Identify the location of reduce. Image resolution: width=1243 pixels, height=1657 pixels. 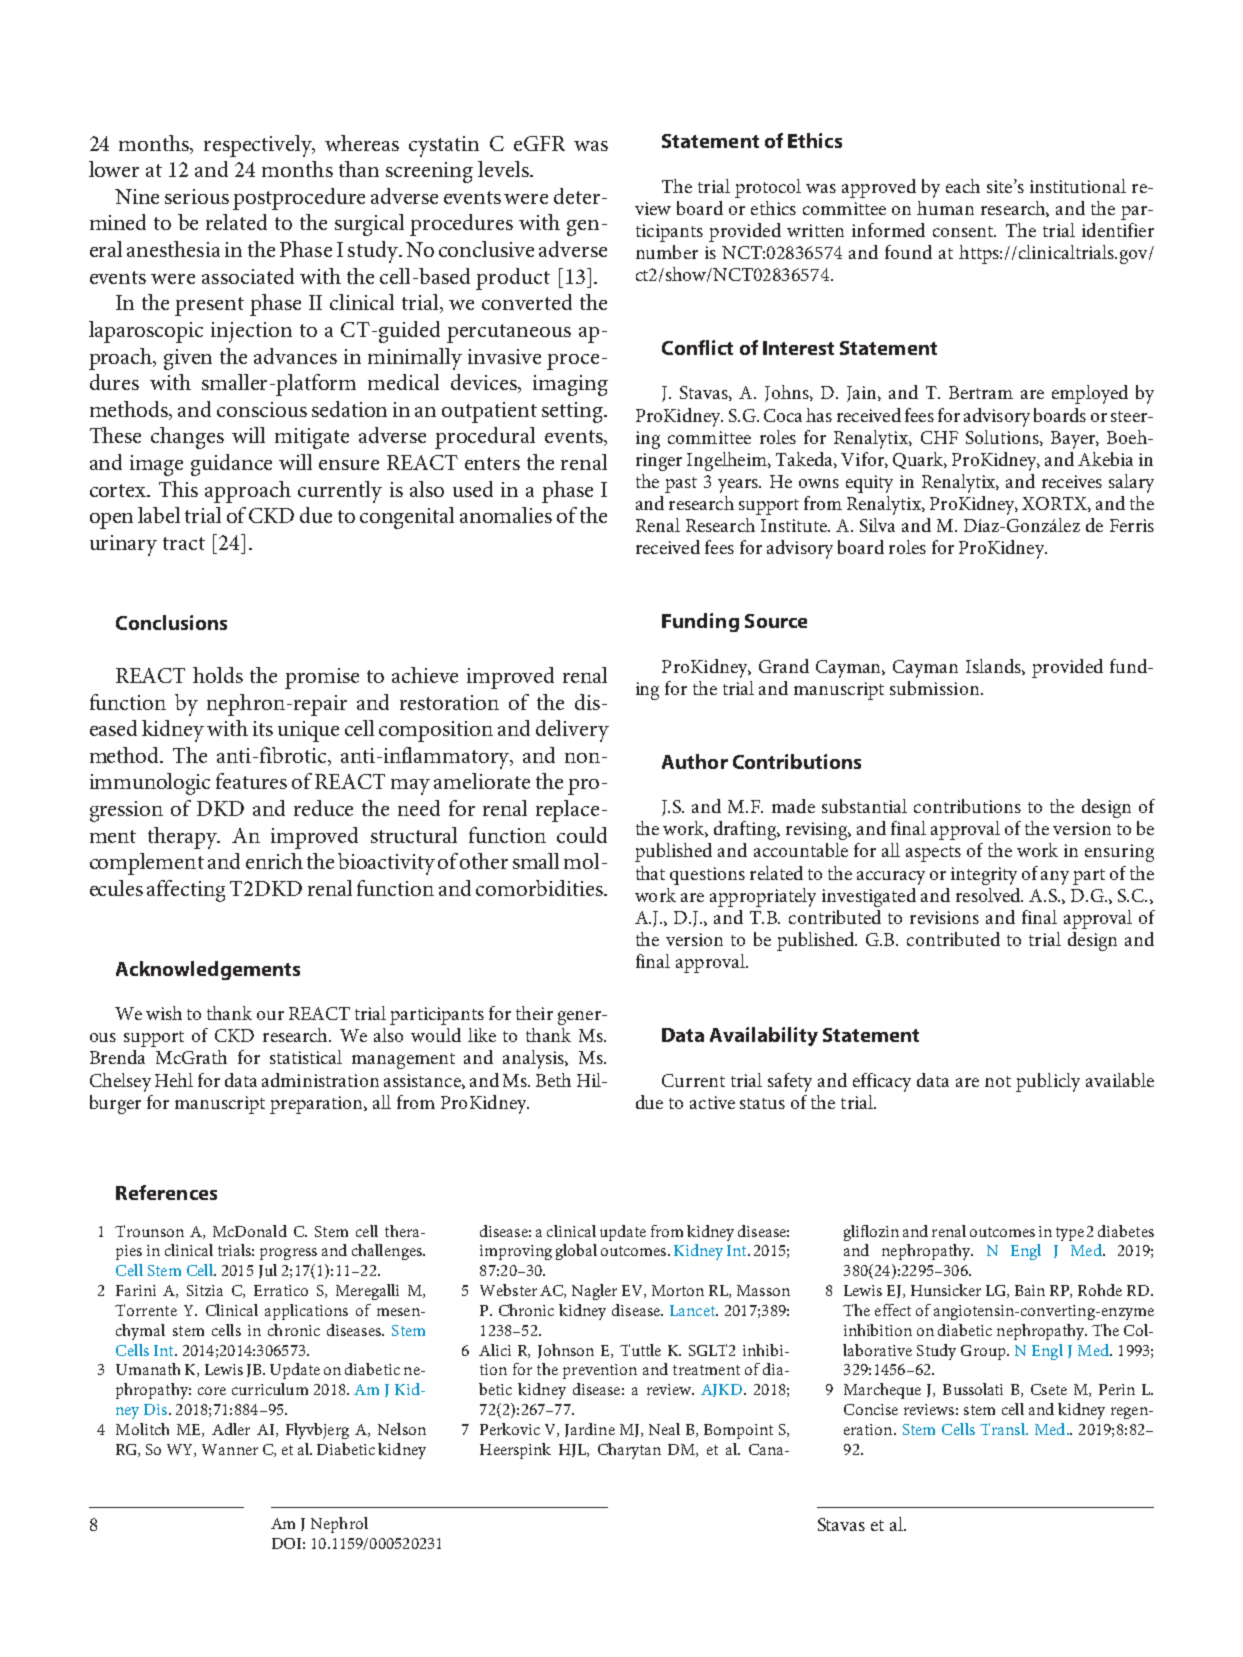
(323, 808).
